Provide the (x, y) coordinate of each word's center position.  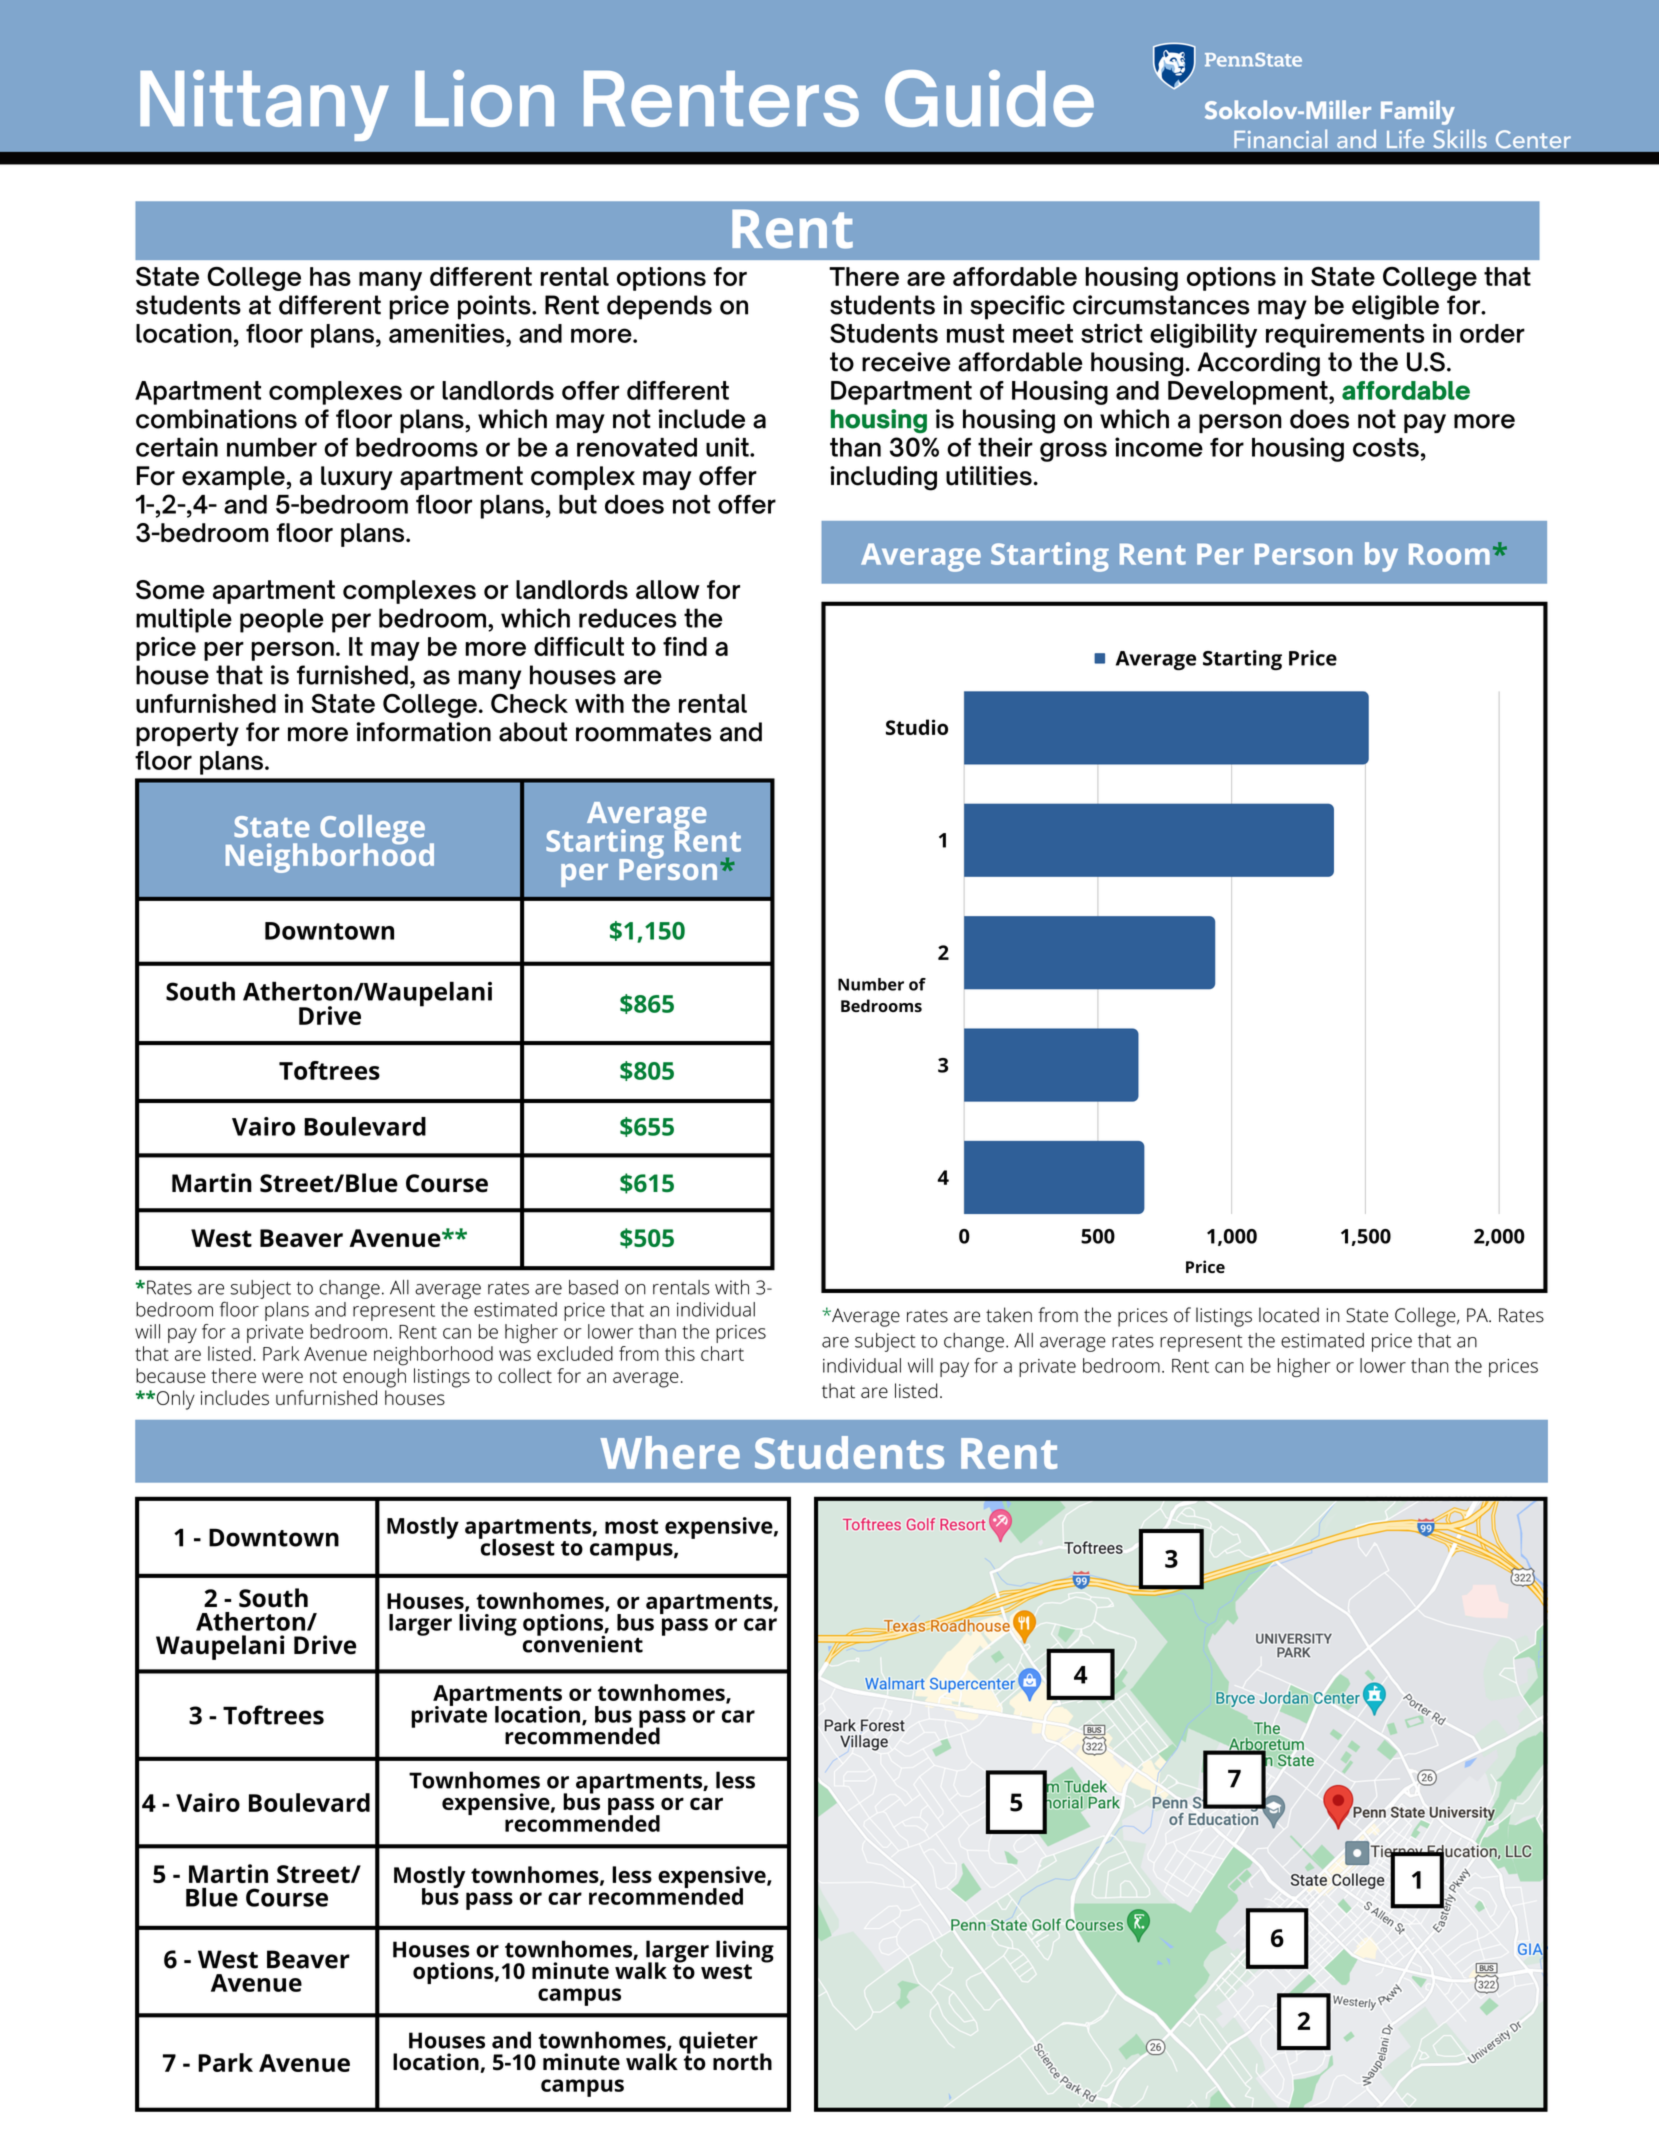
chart (722, 1353)
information (424, 732)
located (1289, 1315)
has (330, 276)
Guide (989, 98)
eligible (1395, 307)
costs (1386, 447)
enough (374, 1378)
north (742, 2062)
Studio (917, 727)
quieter (718, 2043)
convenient (583, 1643)
